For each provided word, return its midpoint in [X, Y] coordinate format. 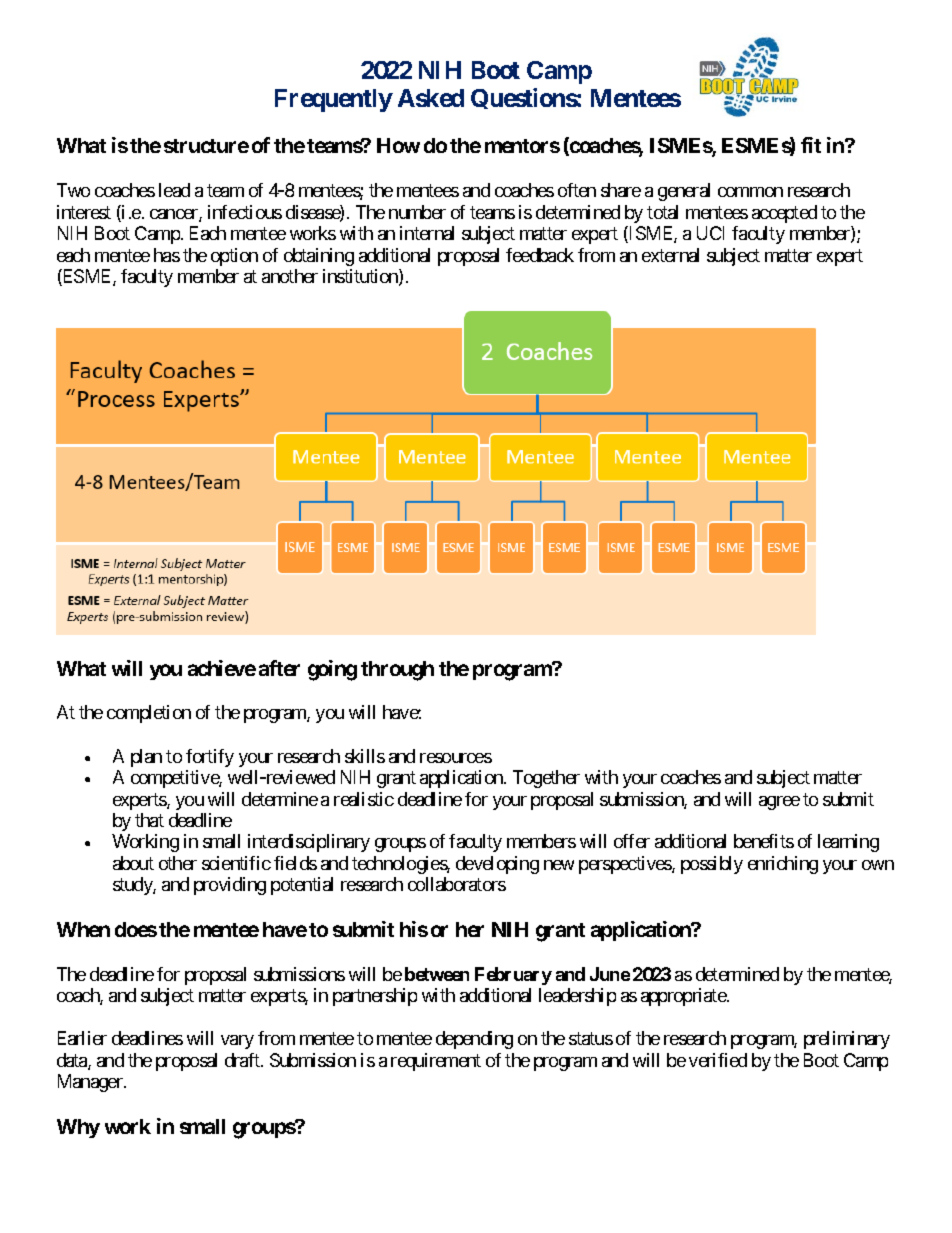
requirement [436, 1062]
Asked [431, 98]
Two [73, 190]
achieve [222, 668]
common [750, 192]
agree [779, 803]
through [397, 671]
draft [243, 1060]
